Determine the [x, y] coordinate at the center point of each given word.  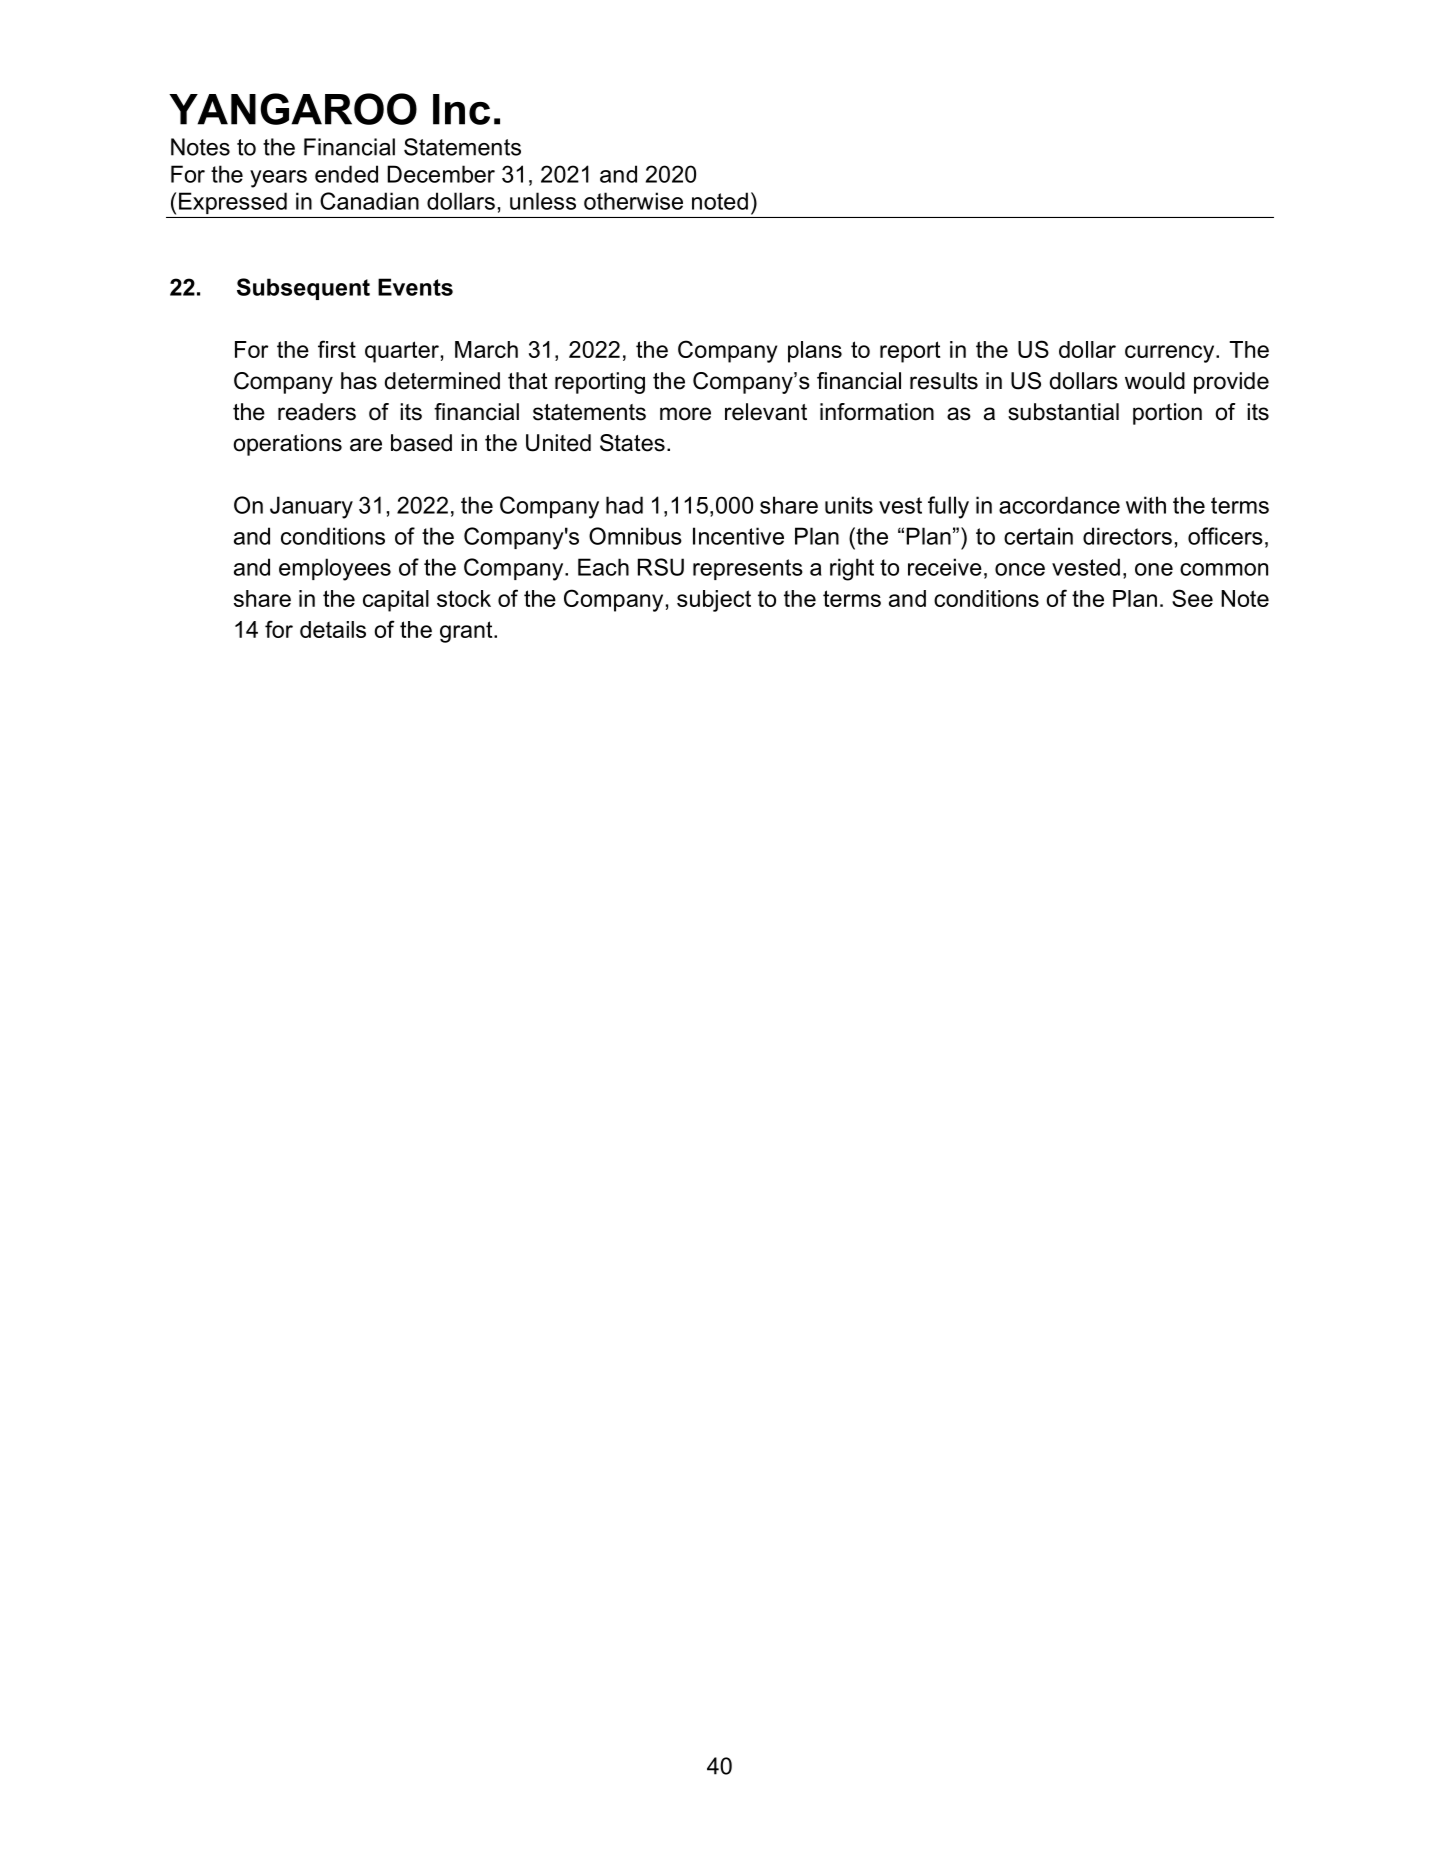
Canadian [369, 201]
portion [1167, 414]
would [1155, 381]
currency [1171, 354]
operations [288, 445]
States [632, 443]
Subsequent [303, 289]
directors [1127, 536]
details [333, 629]
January [311, 507]
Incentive [738, 536]
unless [543, 201]
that [528, 381]
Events [415, 287]
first [337, 349]
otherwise [633, 201]
